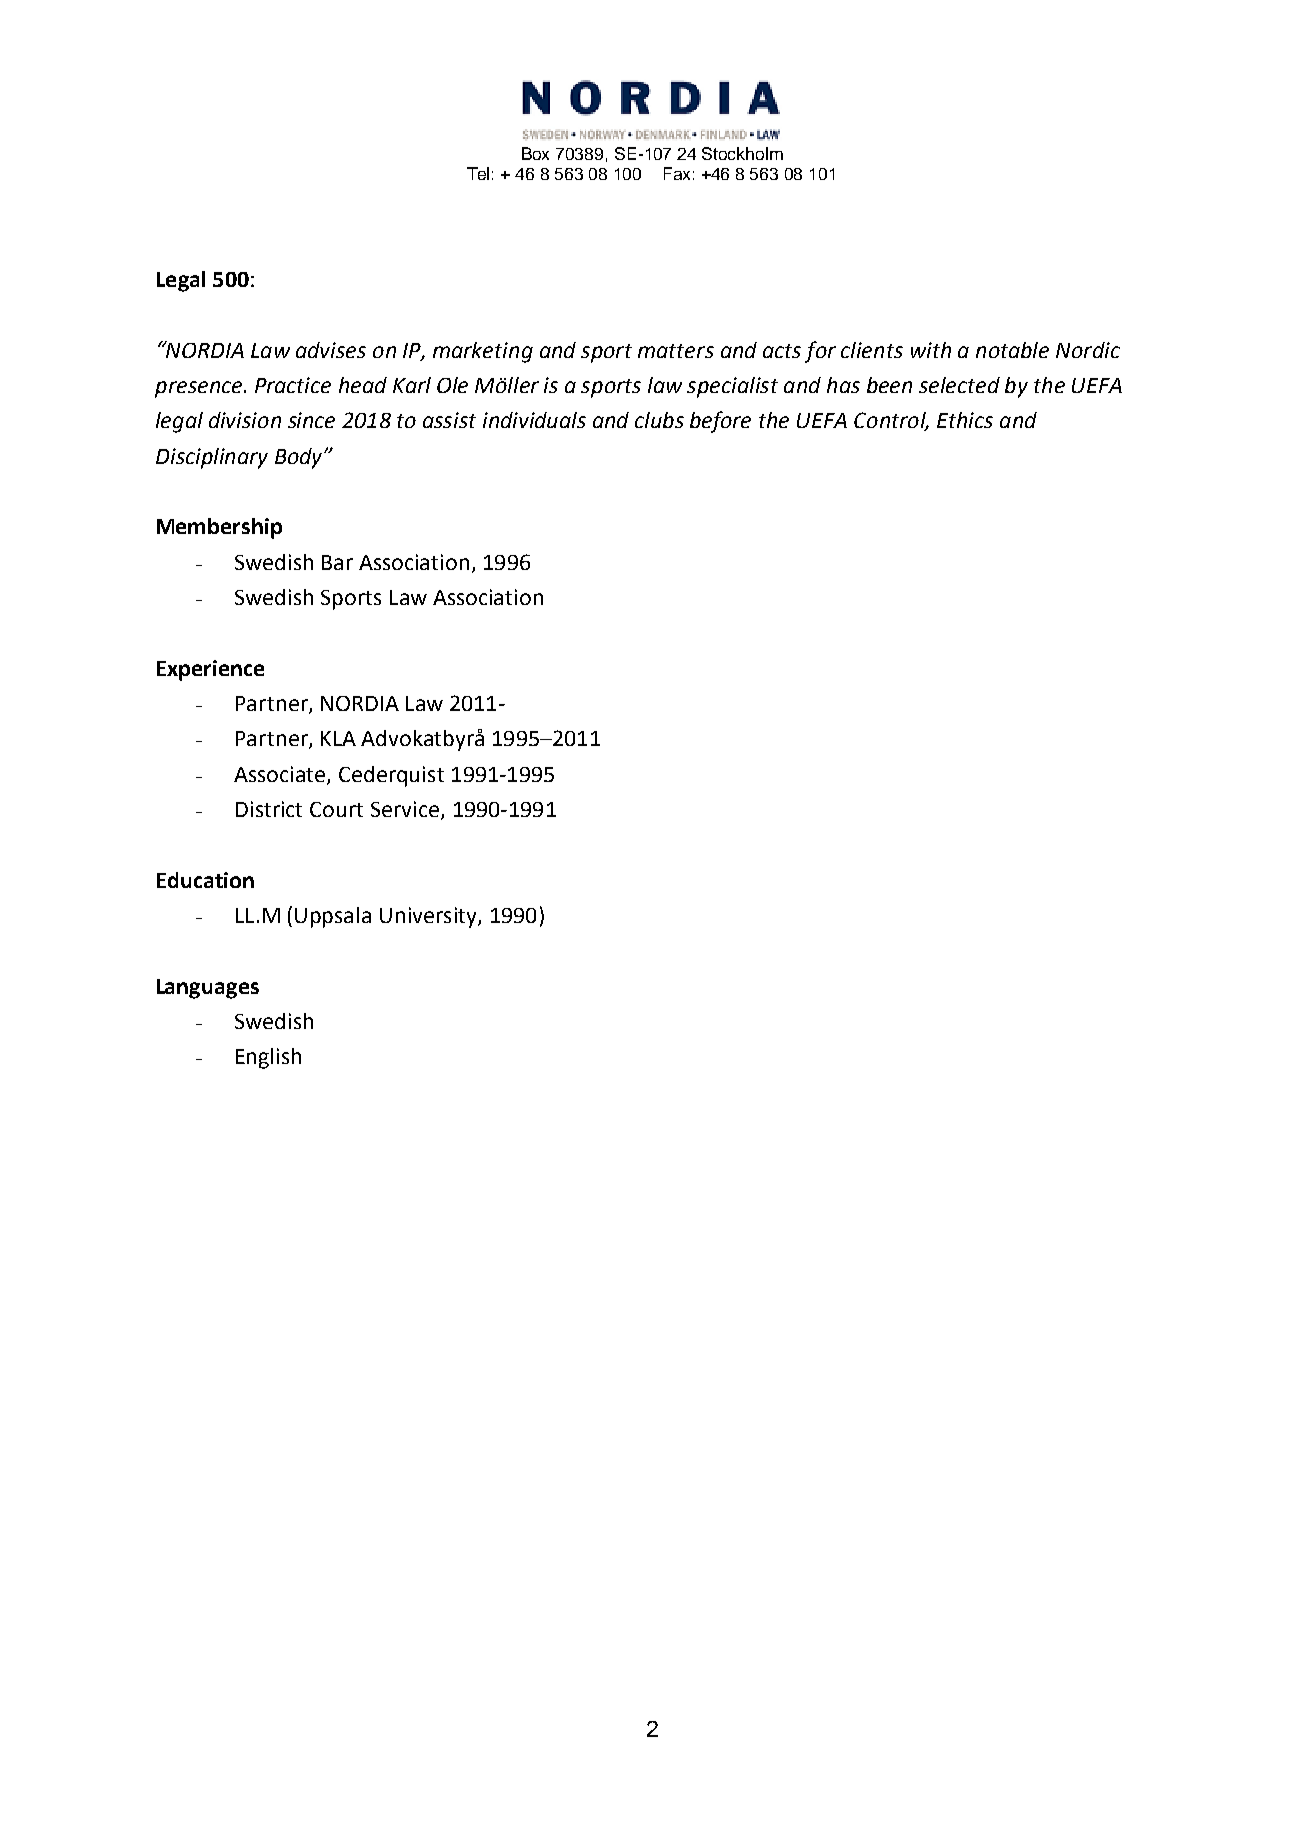 This image has height=1846, width=1305. I want to click on Service, so click(405, 809).
